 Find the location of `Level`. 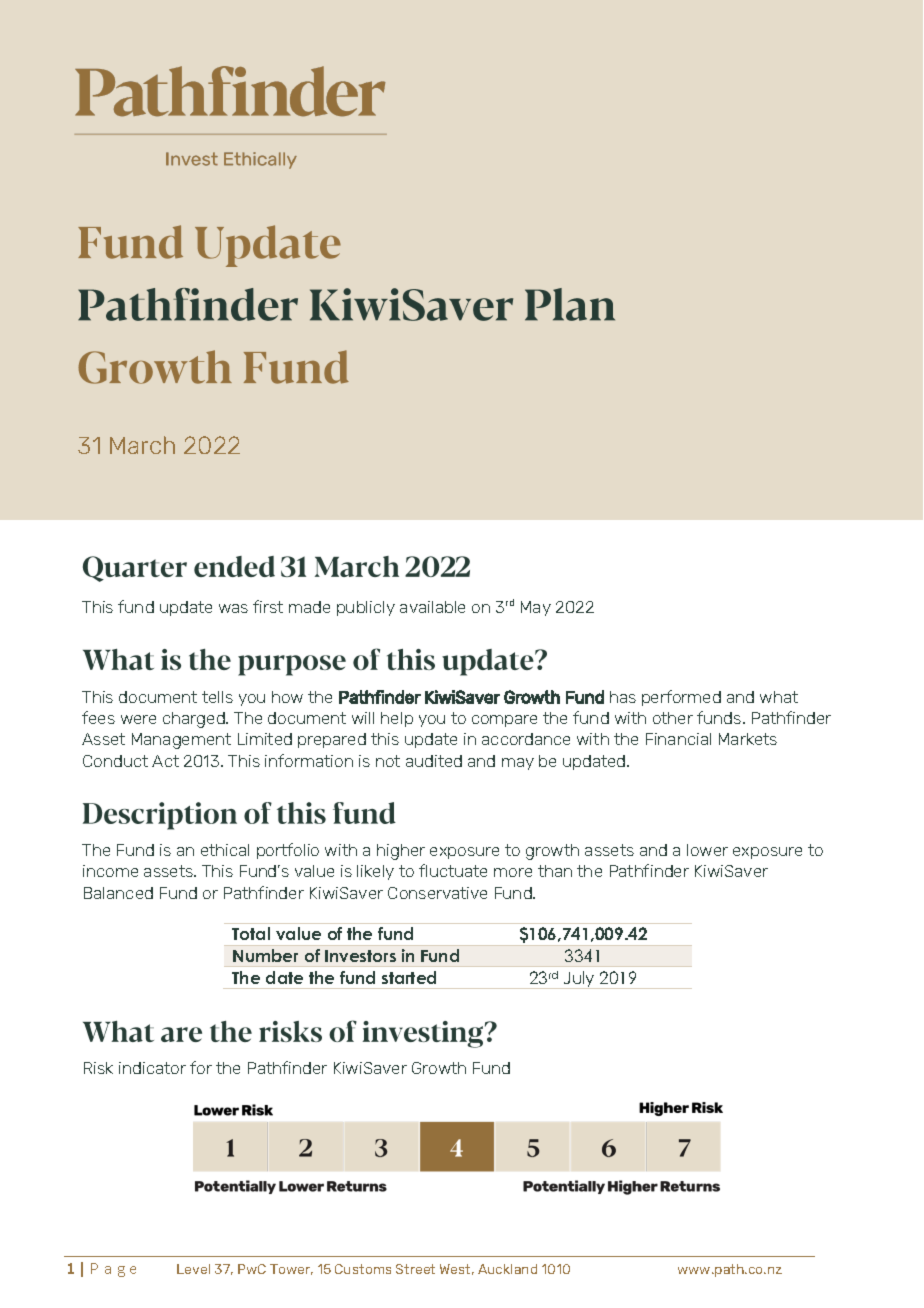

Level is located at coordinates (193, 1269).
